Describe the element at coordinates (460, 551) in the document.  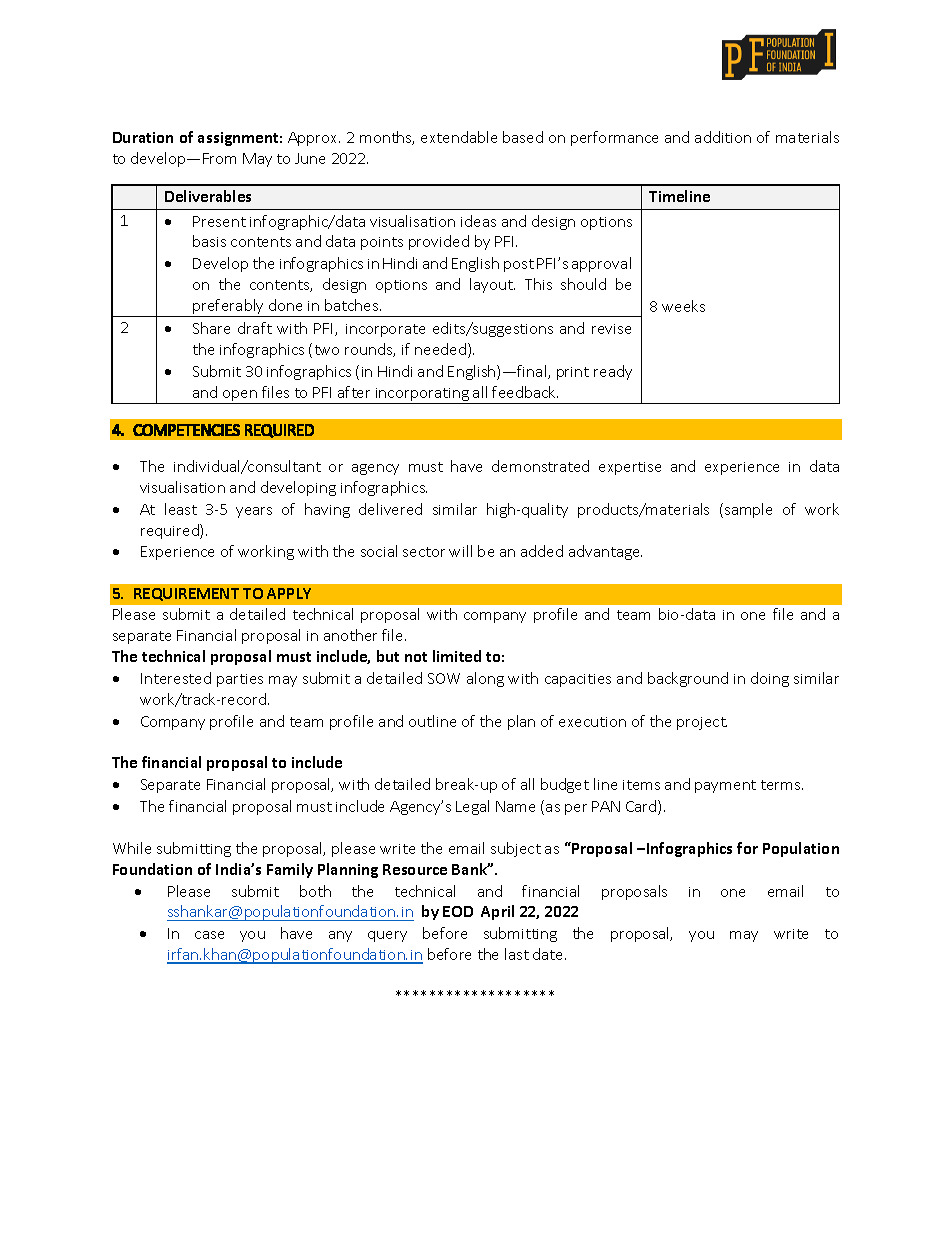
I see `will` at that location.
